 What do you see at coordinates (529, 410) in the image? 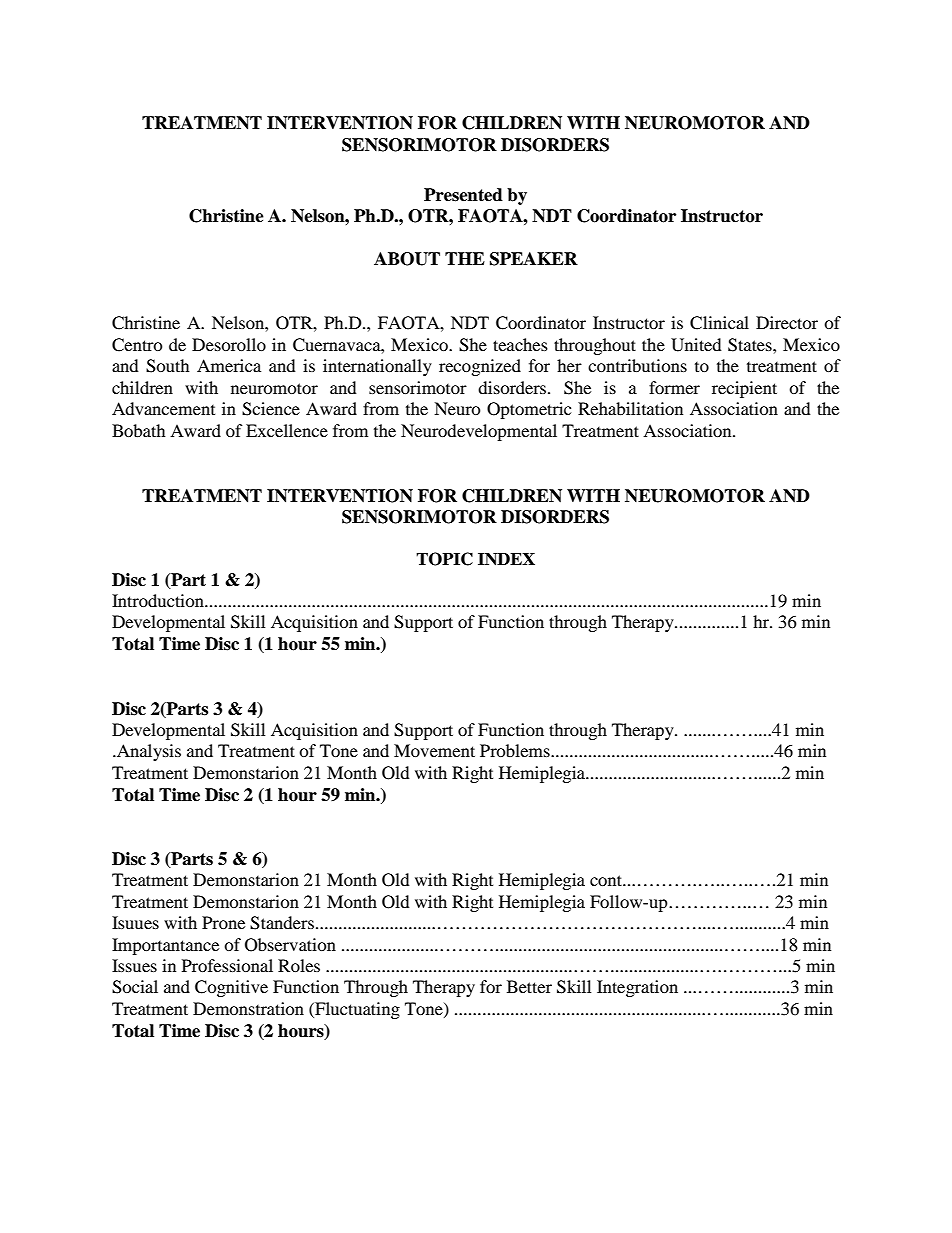
I see `Optometric` at bounding box center [529, 410].
